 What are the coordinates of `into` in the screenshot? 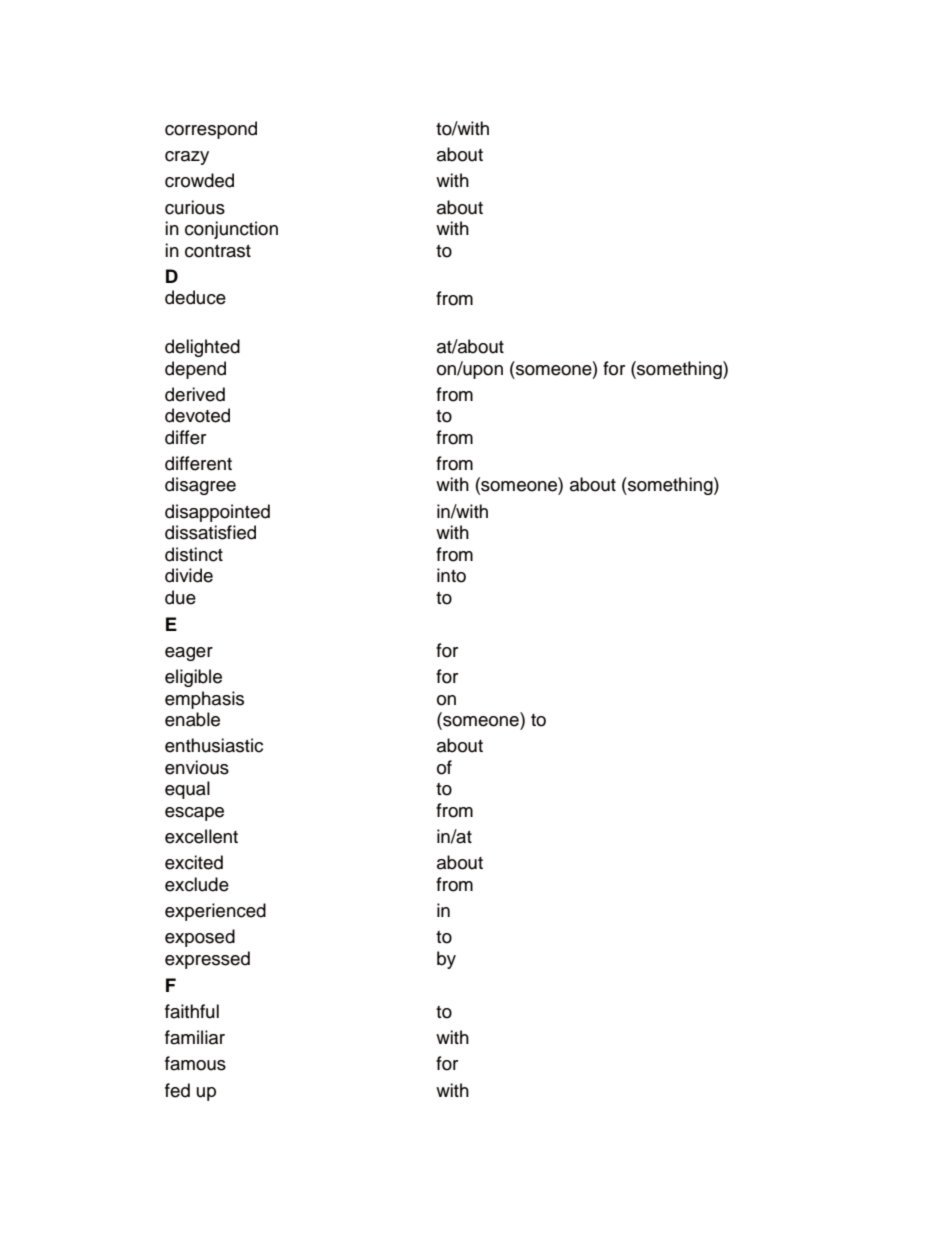 It's located at (451, 575).
